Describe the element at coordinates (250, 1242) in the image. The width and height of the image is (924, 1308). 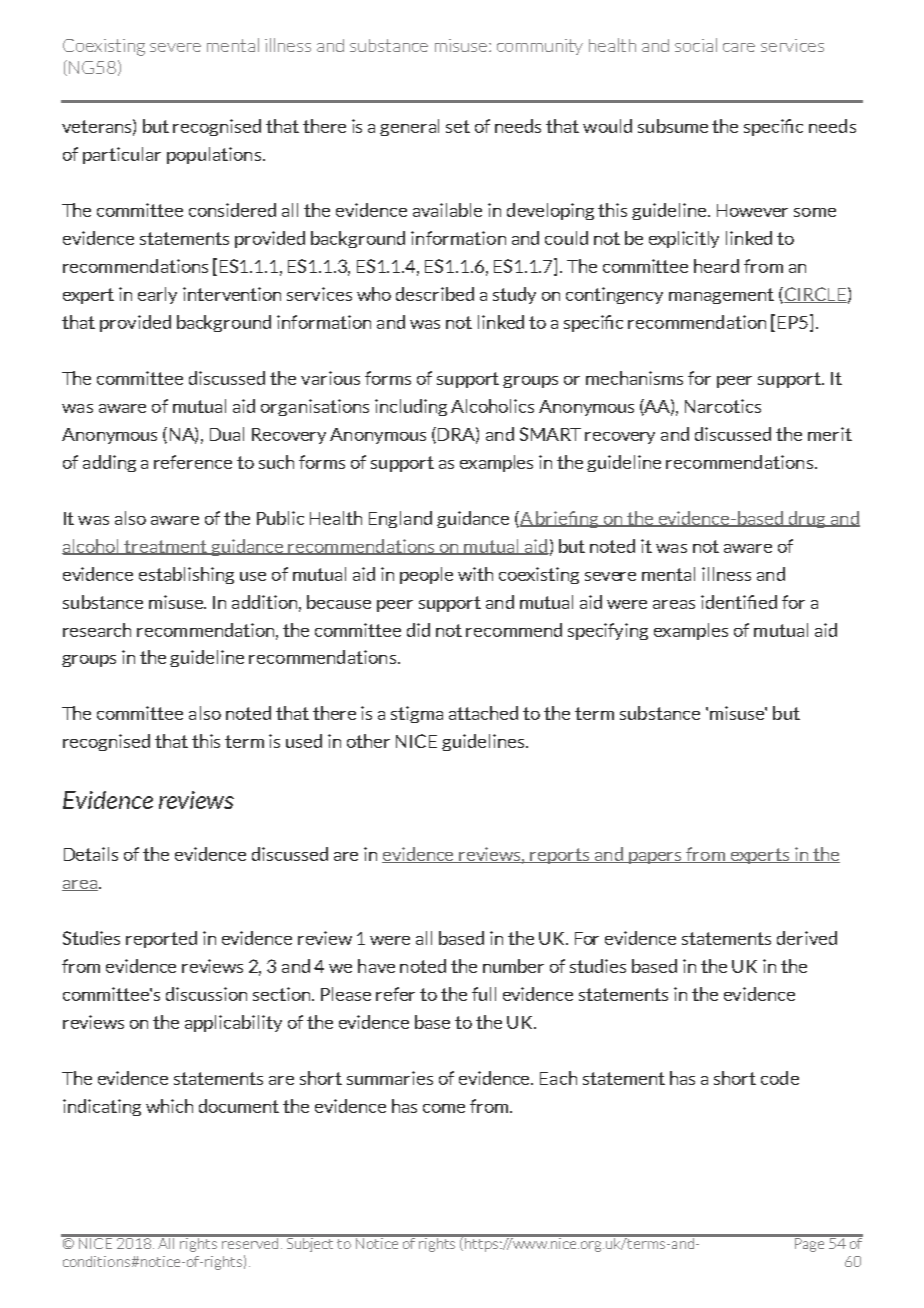
I see `reserved` at that location.
